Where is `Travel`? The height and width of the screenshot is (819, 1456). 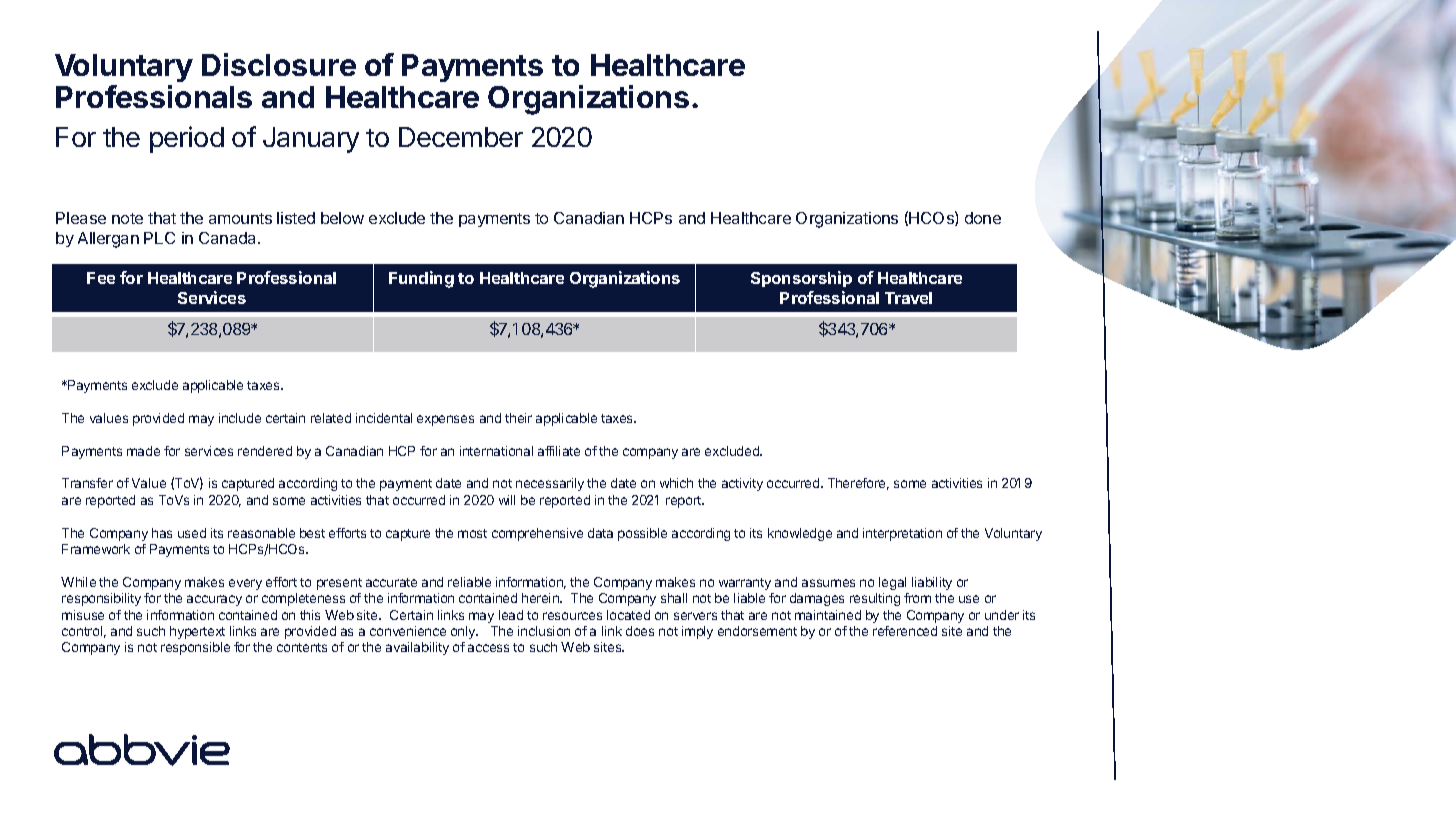
Travel is located at coordinates (908, 298).
